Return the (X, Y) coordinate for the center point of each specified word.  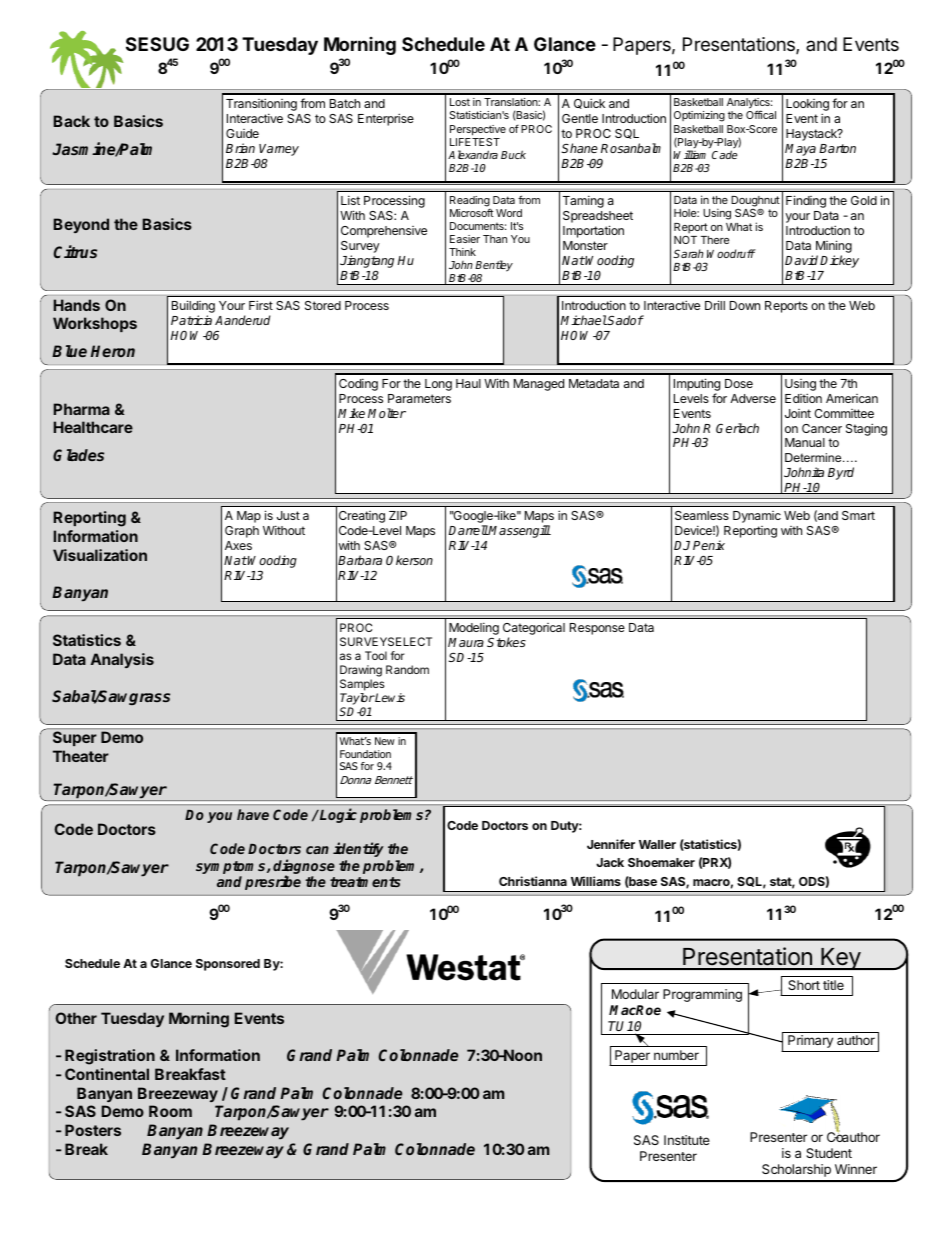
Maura (466, 642)
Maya (800, 150)
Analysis (122, 660)
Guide (242, 133)
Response (597, 629)
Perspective (478, 130)
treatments (365, 882)
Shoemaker (661, 862)
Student (829, 1153)
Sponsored (228, 965)
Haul (468, 383)
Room (170, 1111)
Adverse (753, 398)
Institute (687, 1140)
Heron (113, 351)
